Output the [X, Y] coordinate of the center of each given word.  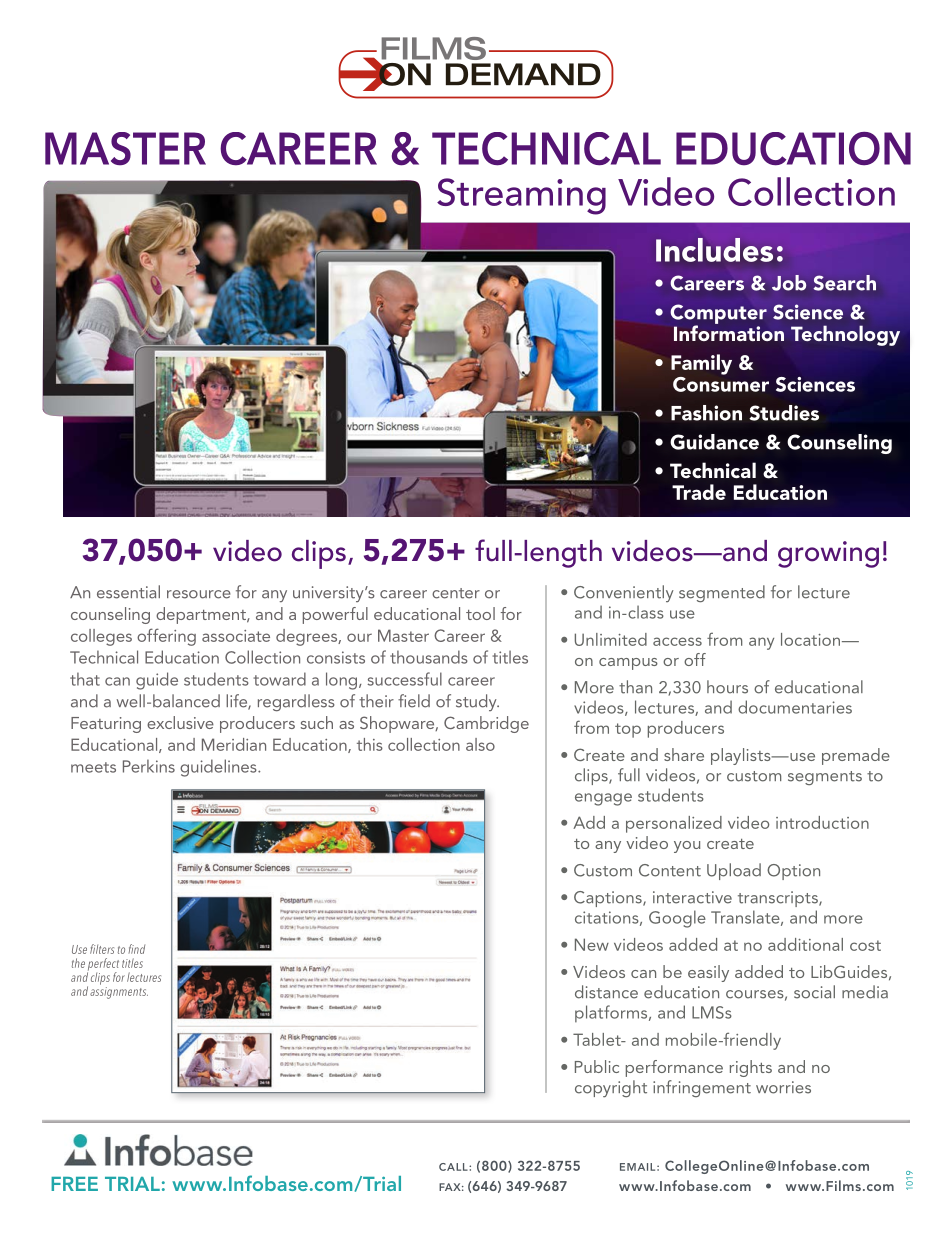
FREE [74, 1184]
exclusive [180, 722]
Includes [714, 250]
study [477, 702]
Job [789, 283]
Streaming [521, 196]
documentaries [795, 707]
